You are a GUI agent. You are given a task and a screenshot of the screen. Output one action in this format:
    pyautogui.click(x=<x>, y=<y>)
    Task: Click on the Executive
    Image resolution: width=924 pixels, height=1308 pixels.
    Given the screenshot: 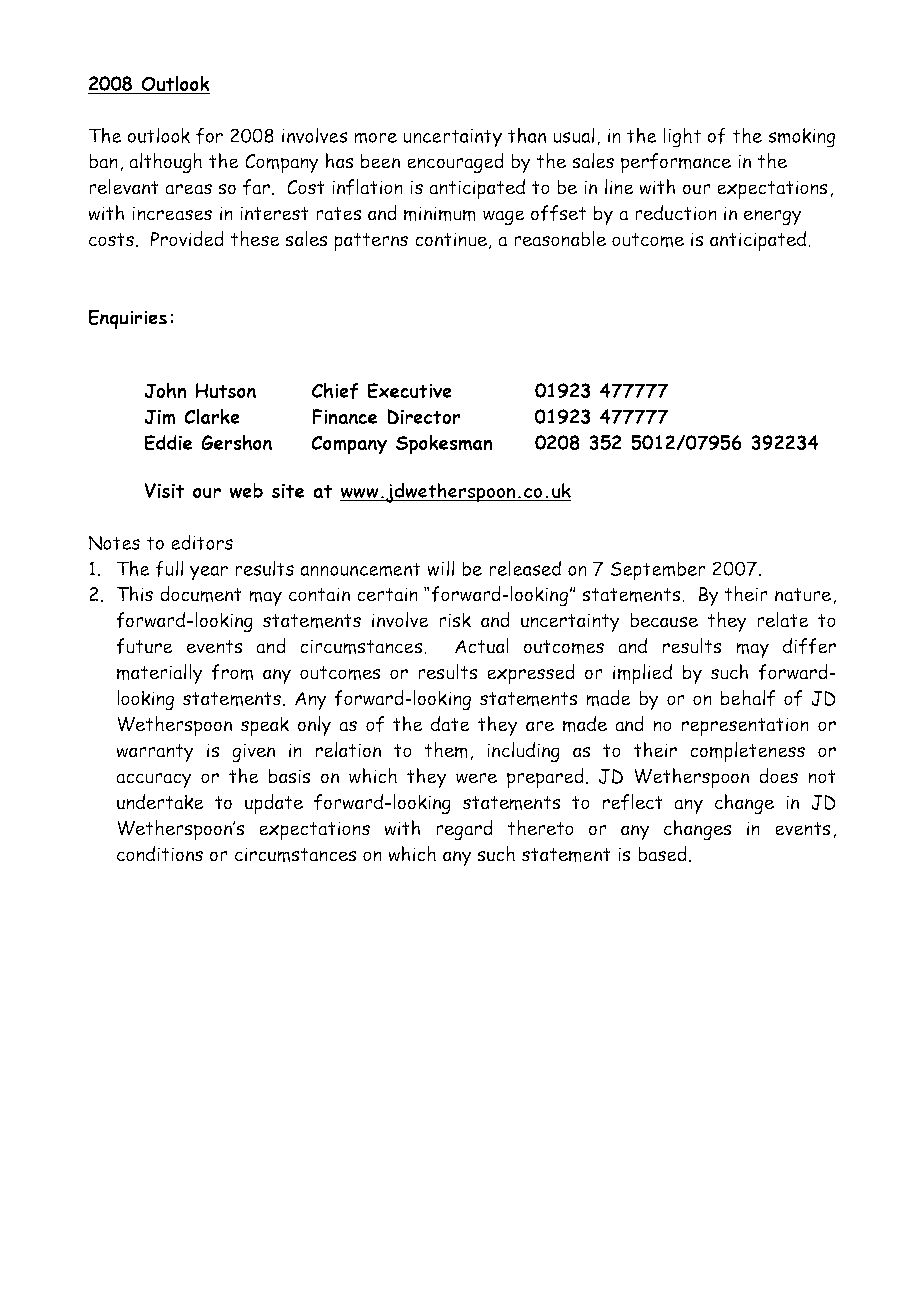 What is the action you would take?
    pyautogui.click(x=410, y=391)
